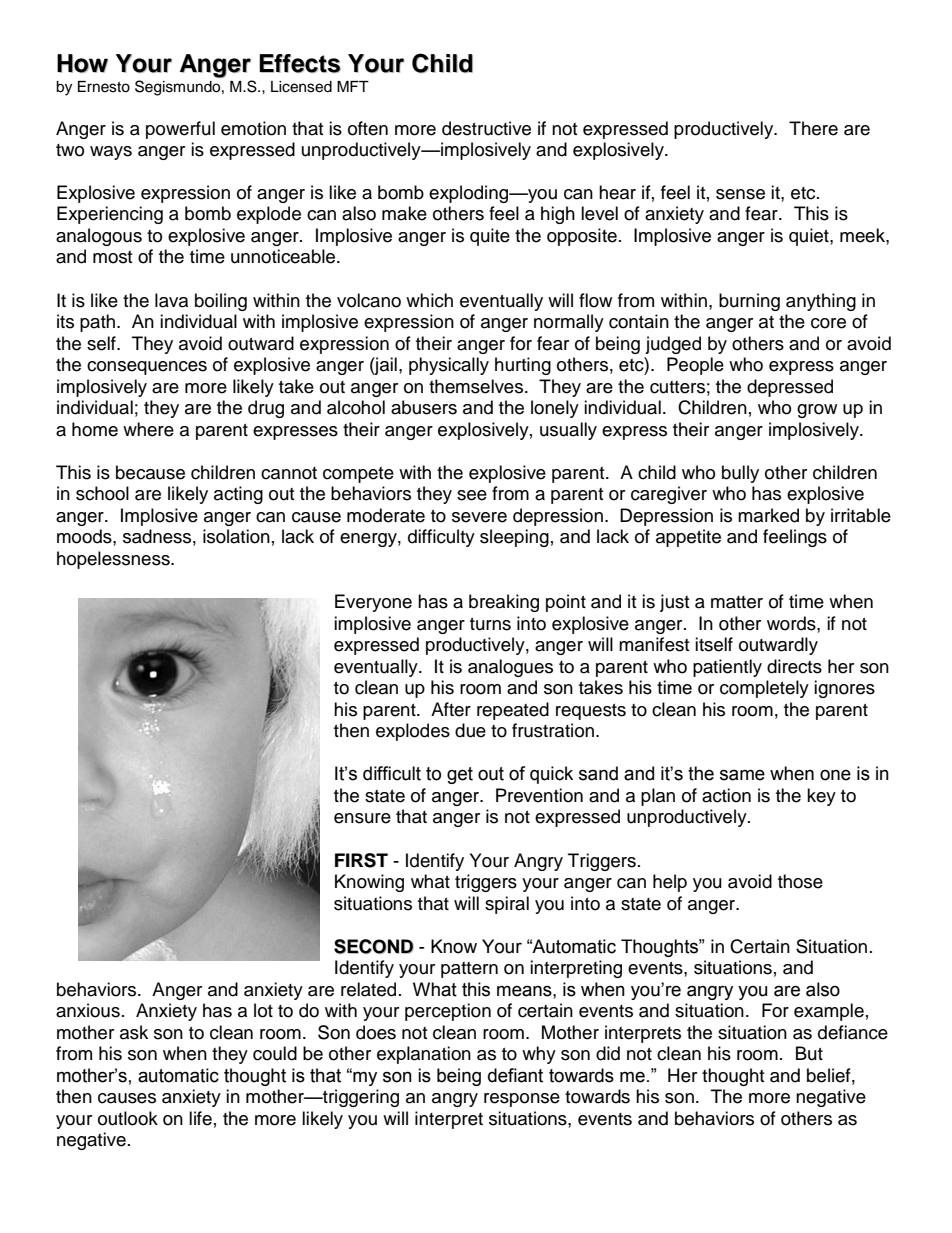 This document has height=1233, width=952. I want to click on There, so click(813, 128).
